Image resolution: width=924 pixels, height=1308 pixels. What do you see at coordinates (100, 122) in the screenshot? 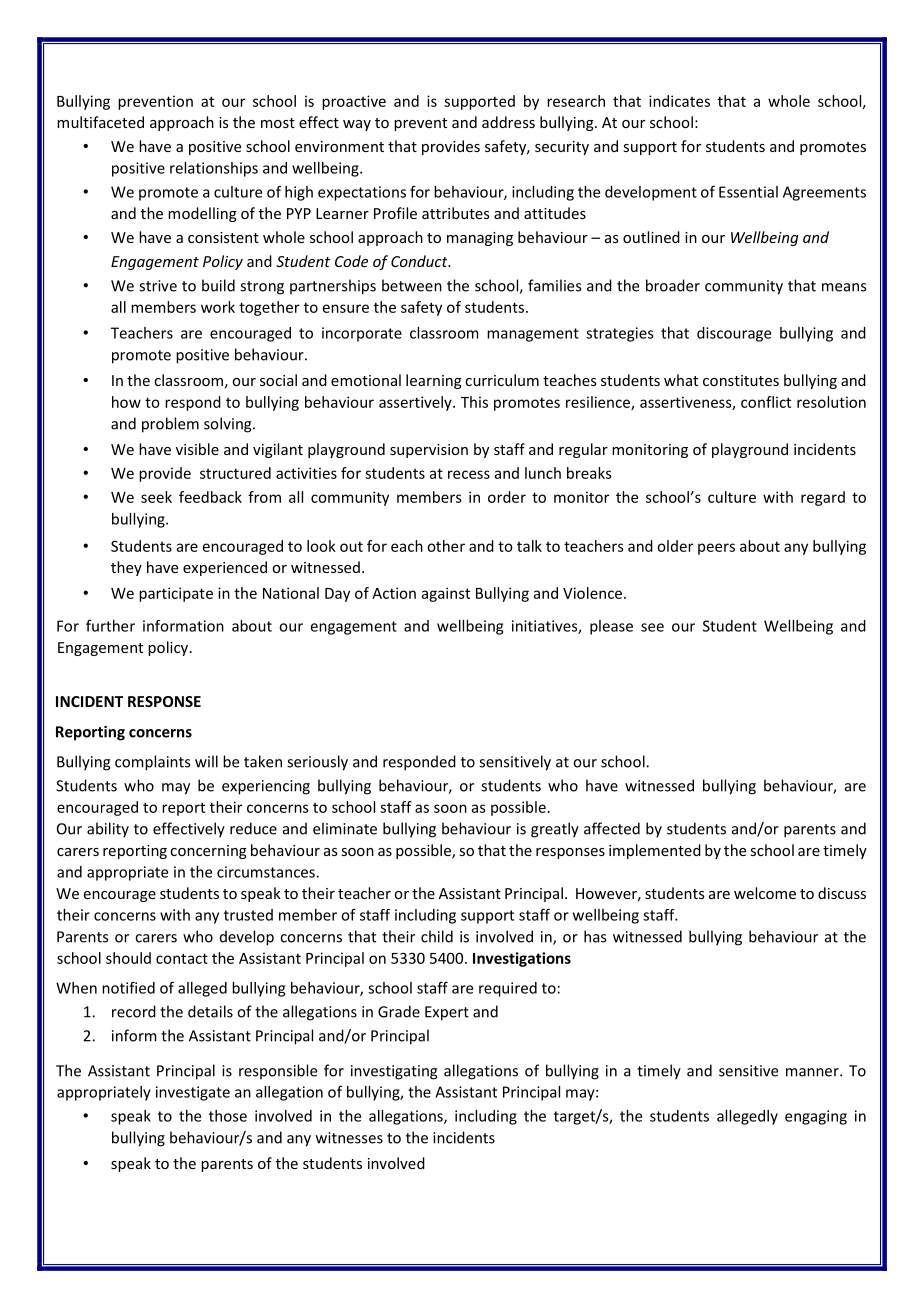
I see `multifaceted` at bounding box center [100, 122].
